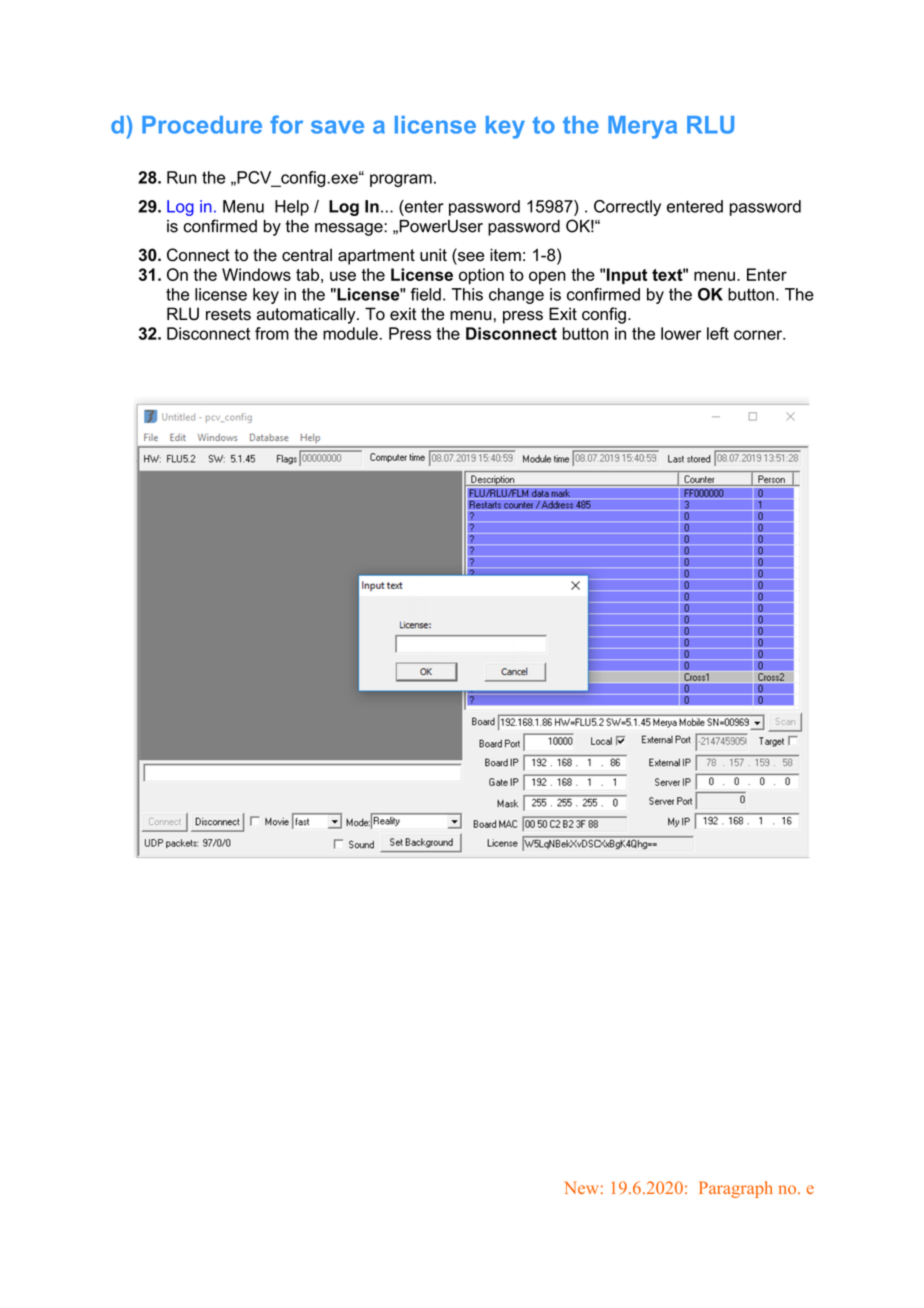  What do you see at coordinates (581, 1187) in the screenshot?
I see `New` at bounding box center [581, 1187].
